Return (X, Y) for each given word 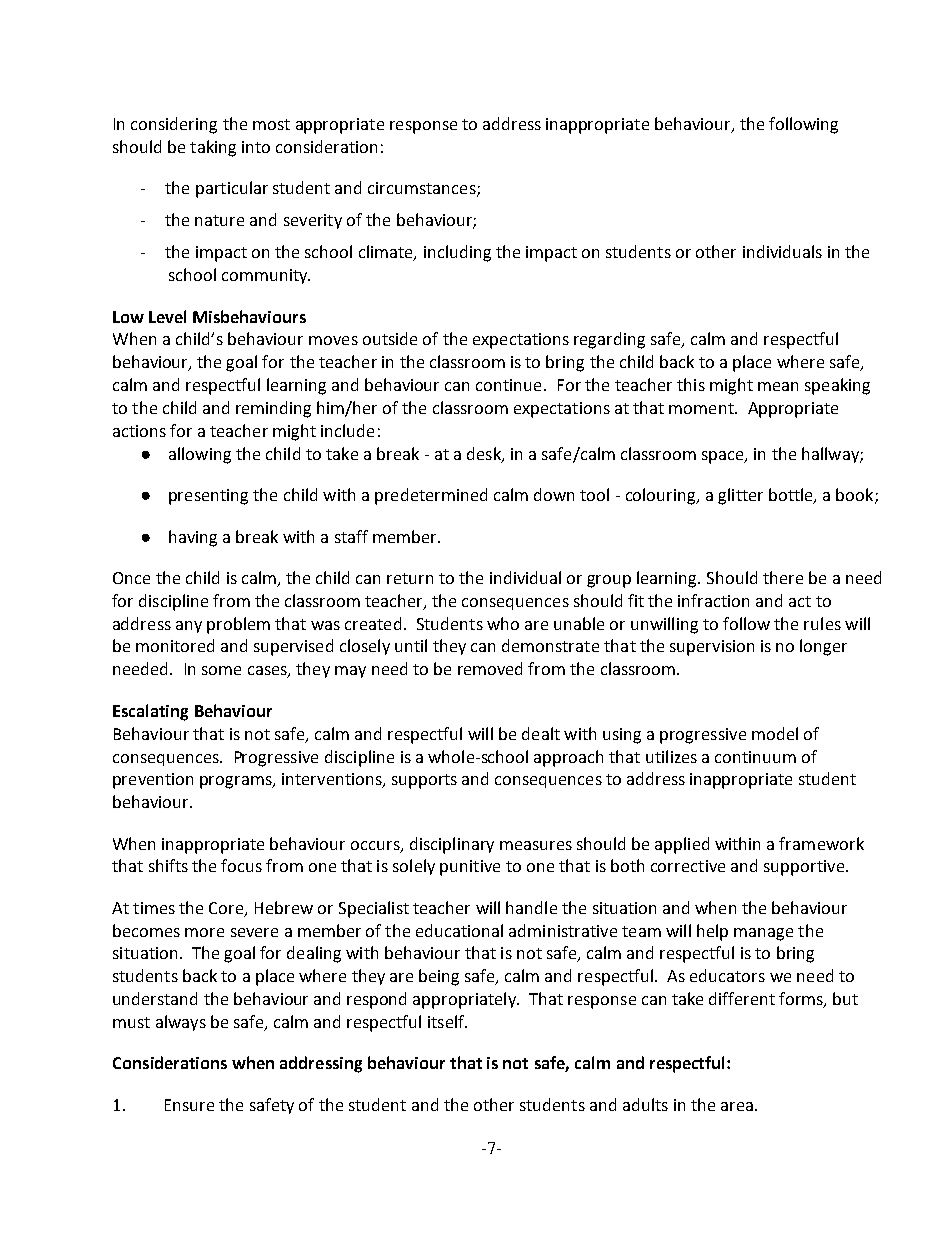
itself (447, 1021)
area (737, 1106)
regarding (609, 340)
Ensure (189, 1105)
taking (213, 148)
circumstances (423, 189)
